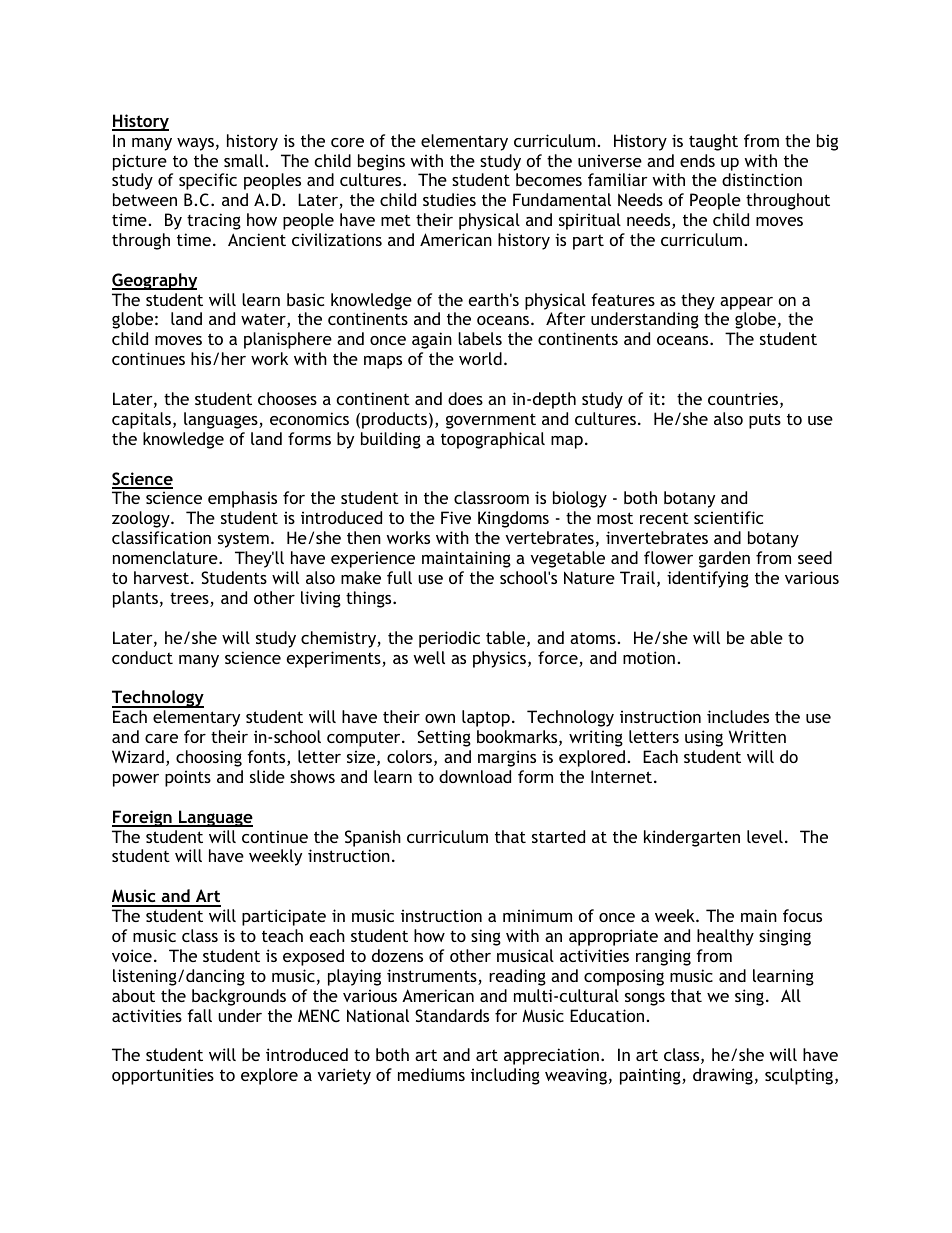  What do you see at coordinates (208, 181) in the screenshot?
I see `specific` at bounding box center [208, 181].
